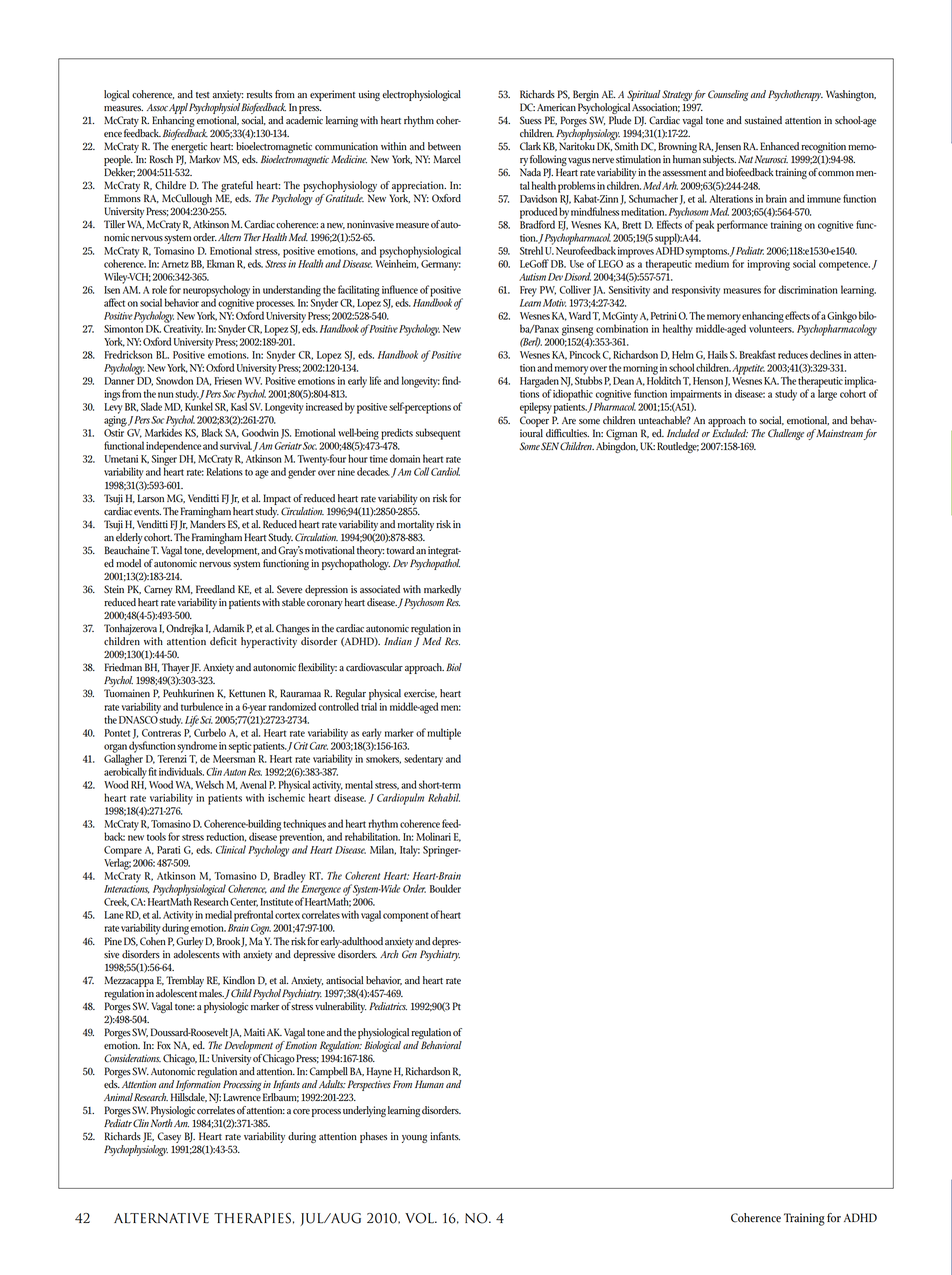 This screenshot has width=952, height=1275. What do you see at coordinates (748, 369) in the screenshot?
I see `Appetite` at bounding box center [748, 369].
